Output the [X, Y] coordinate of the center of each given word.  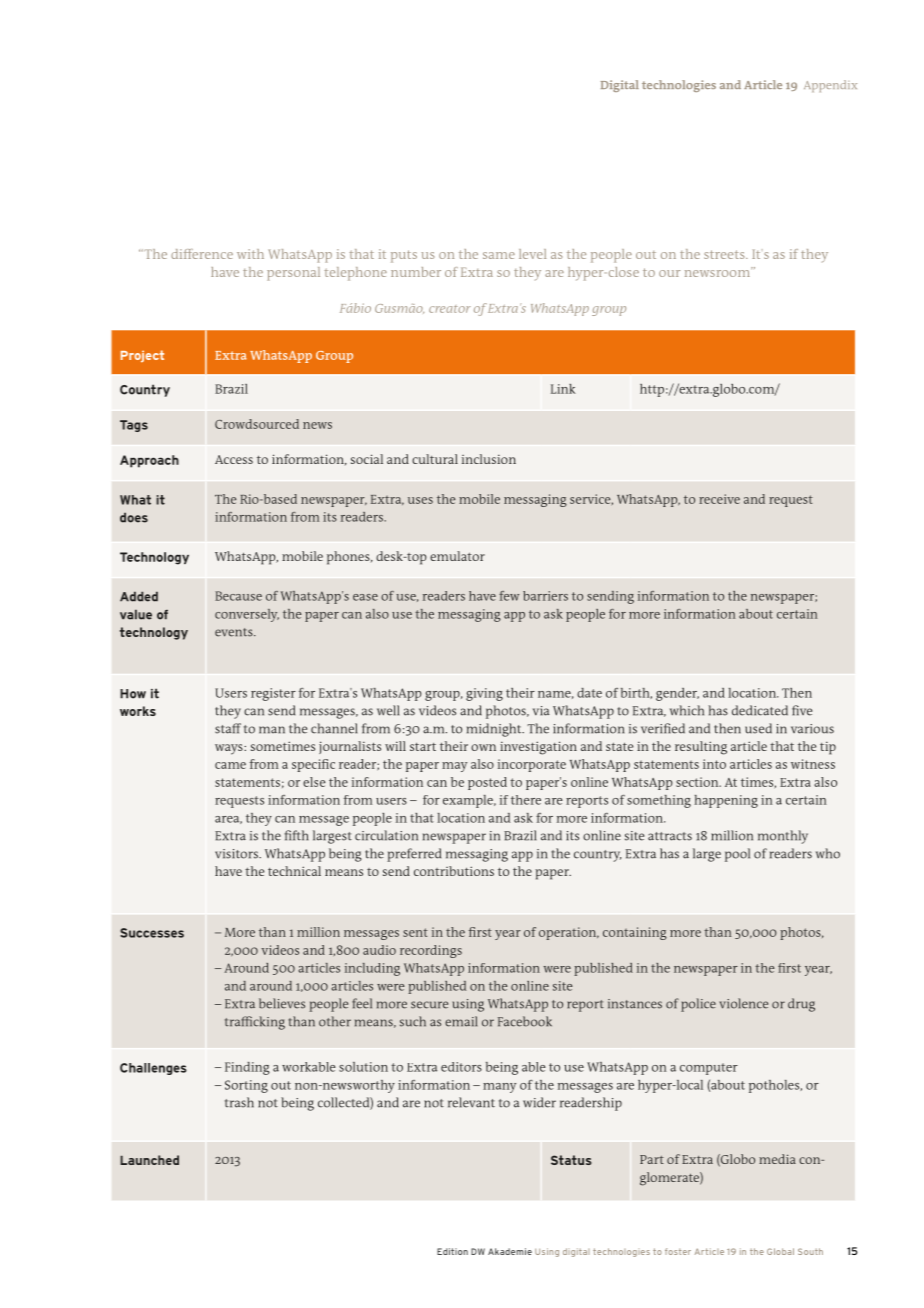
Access [234, 459]
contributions [454, 871]
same [499, 255]
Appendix [830, 86]
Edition [452, 1251]
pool [737, 855]
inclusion [489, 459]
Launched [149, 1160]
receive [719, 499]
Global [780, 1251]
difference [202, 254]
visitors [237, 854]
